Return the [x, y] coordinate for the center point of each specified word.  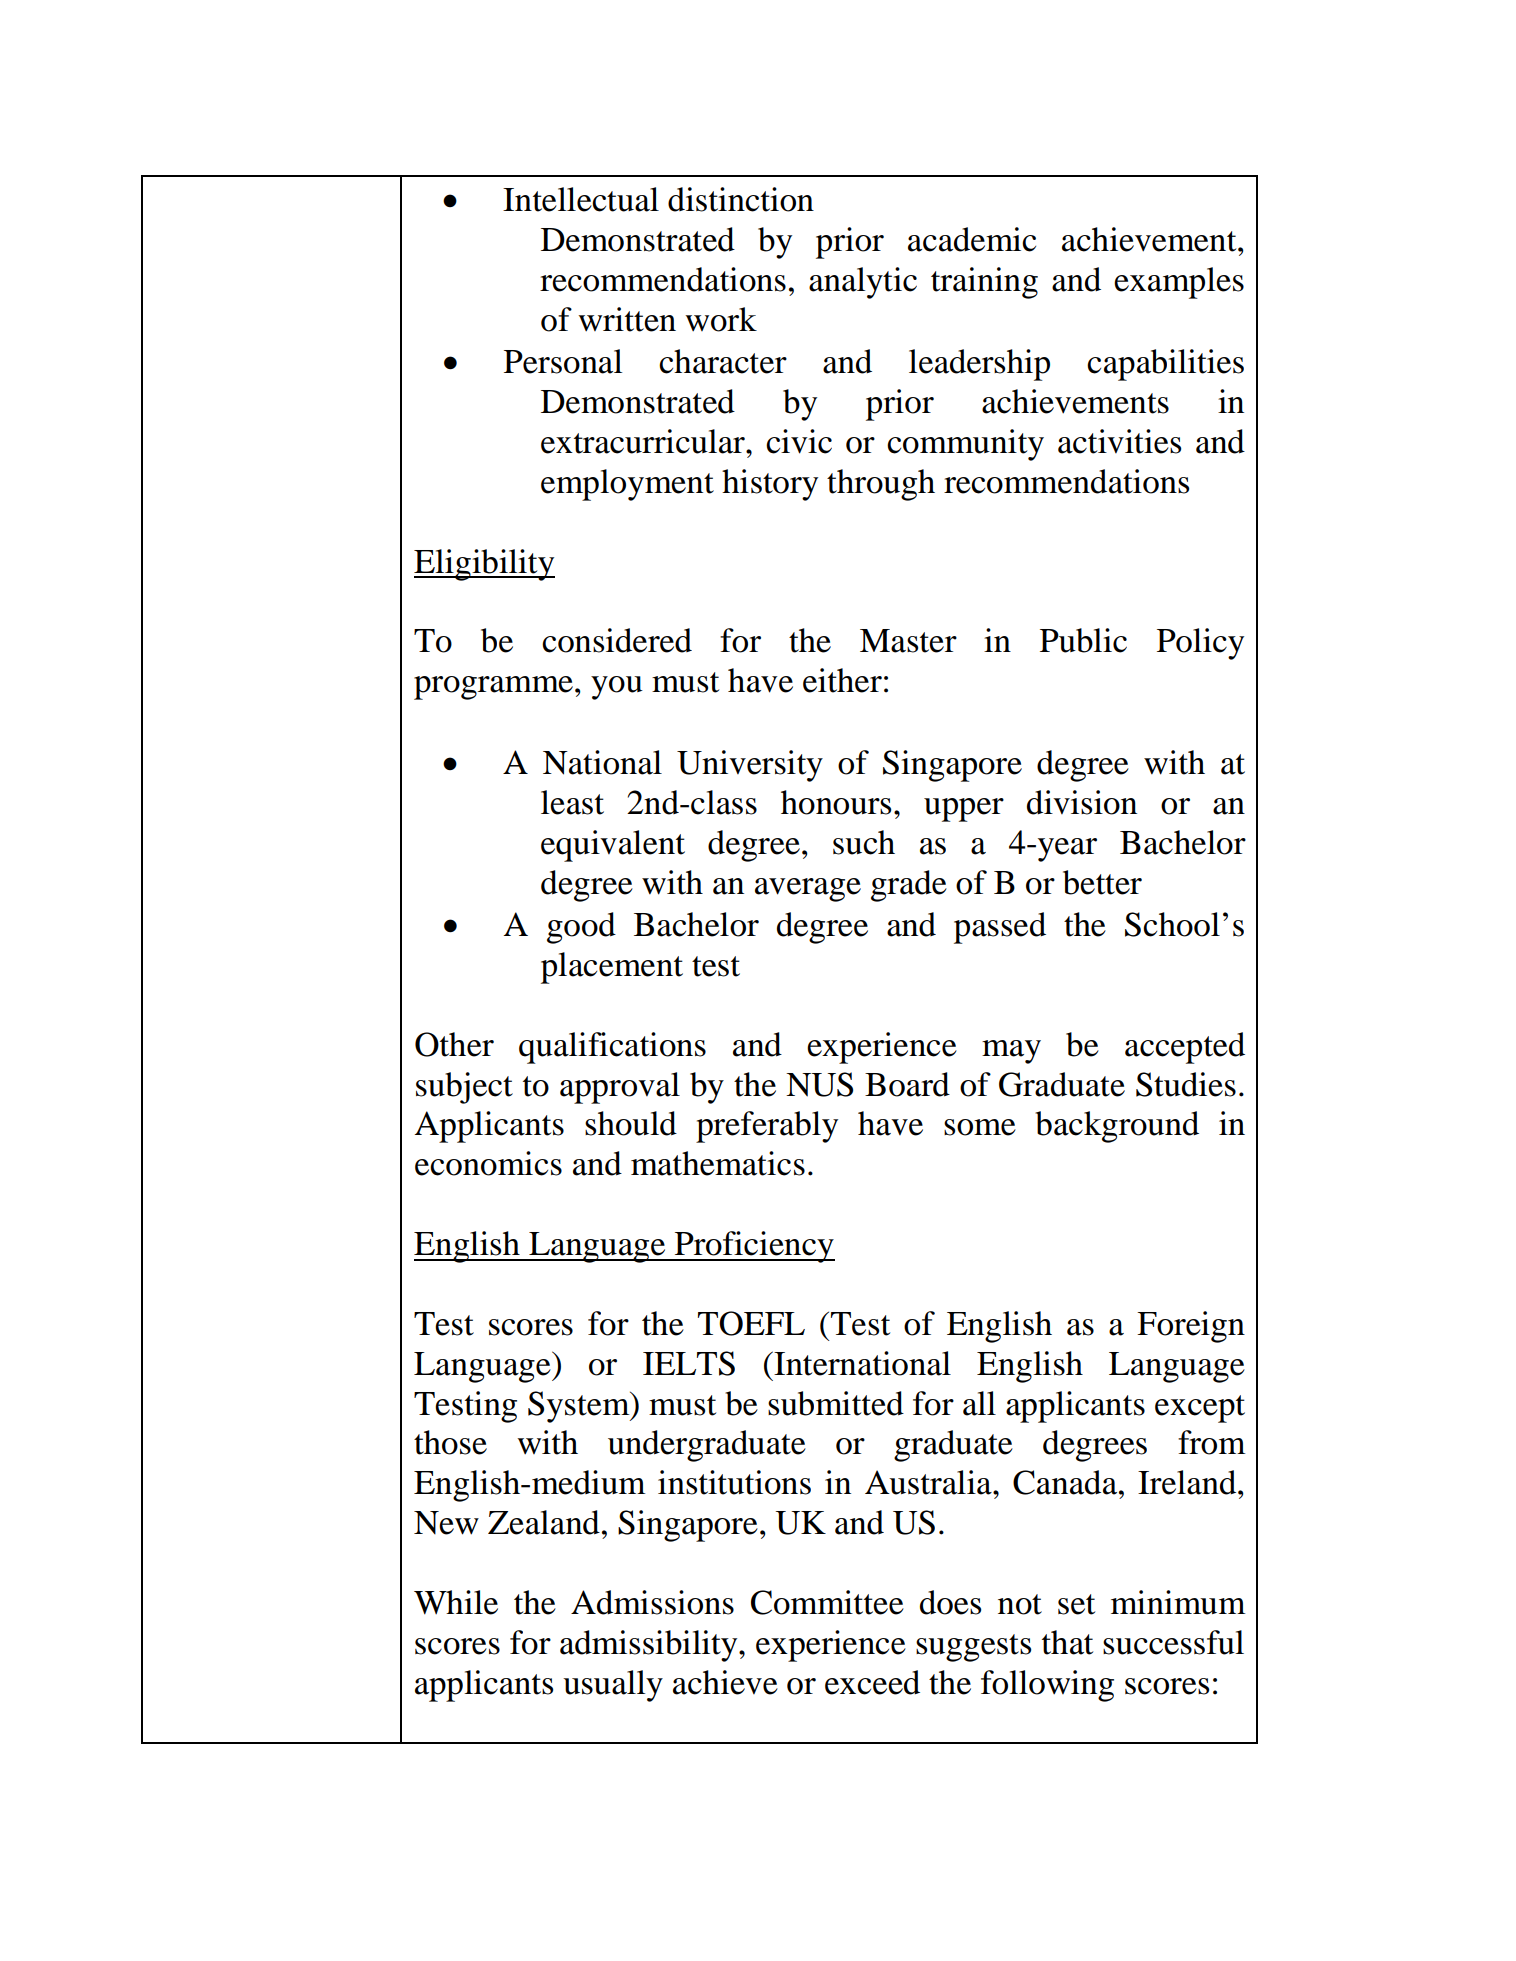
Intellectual [581, 199]
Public [1083, 640]
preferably [767, 1127]
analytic [863, 283]
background [1117, 1127]
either [842, 680]
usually [613, 1686]
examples [1179, 283]
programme [493, 688]
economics [488, 1163]
